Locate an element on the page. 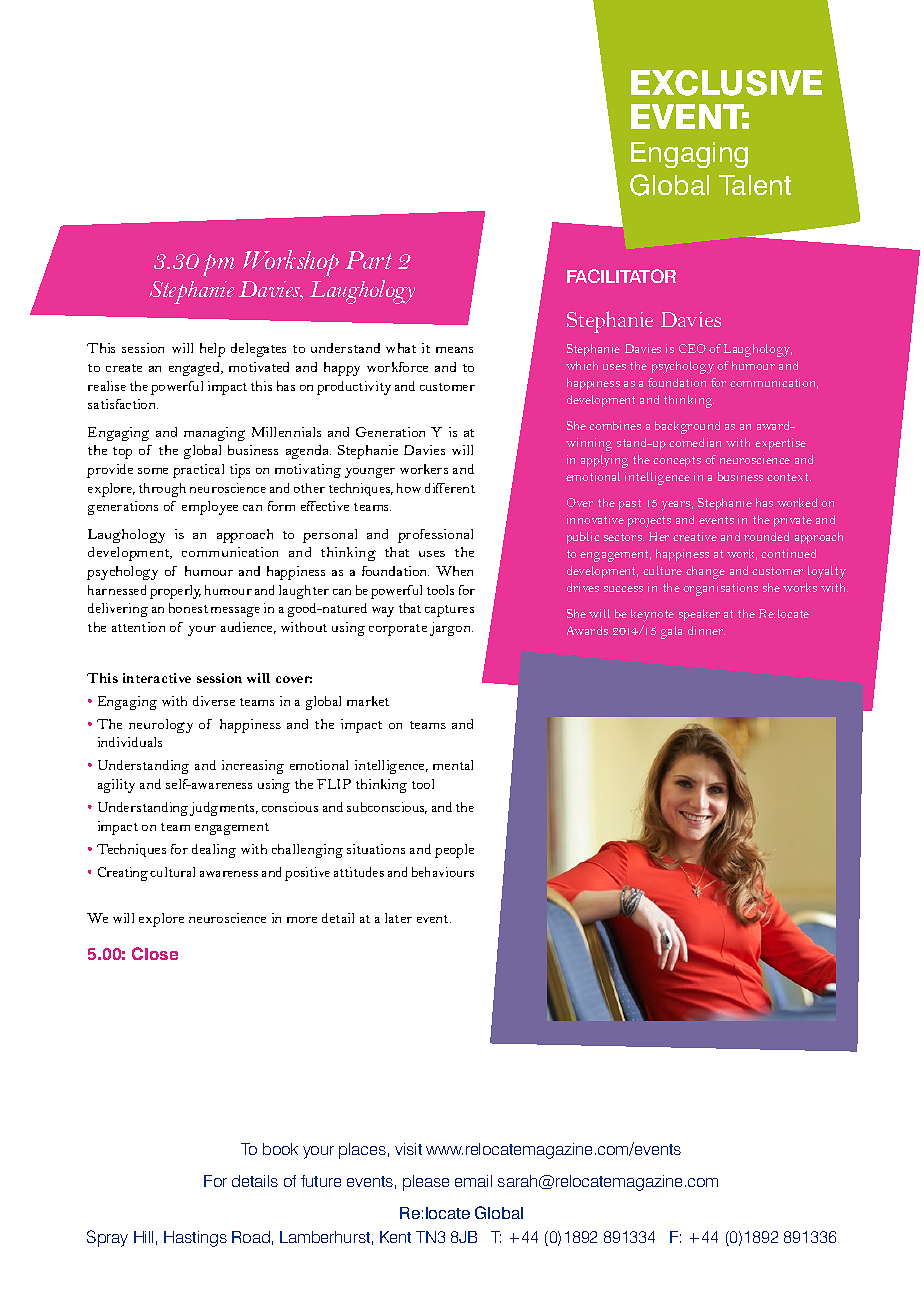 This document has width=924, height=1308. FACILITATOR is located at coordinates (621, 276).
